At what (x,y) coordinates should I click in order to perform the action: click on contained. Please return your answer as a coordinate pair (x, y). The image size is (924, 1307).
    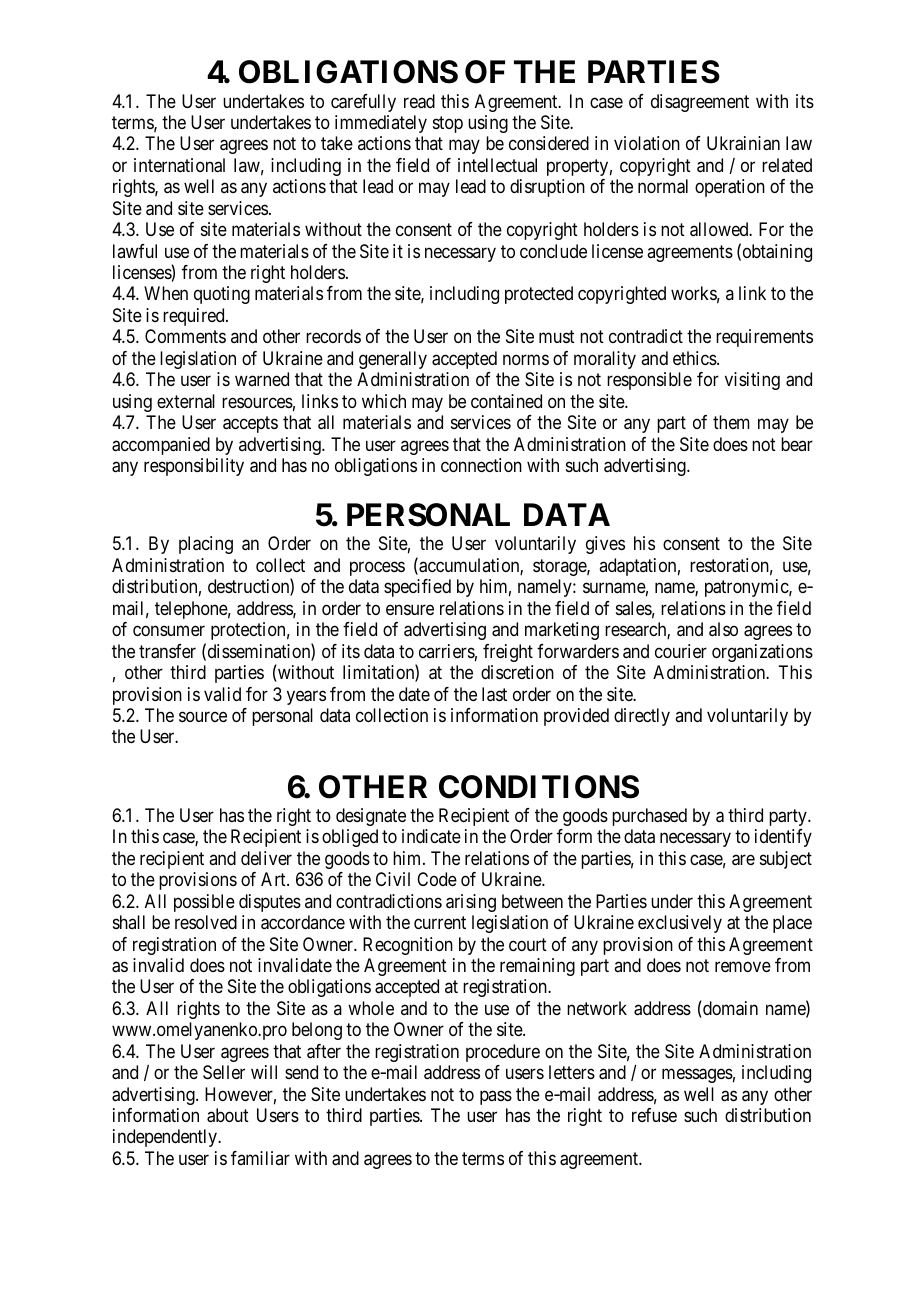
    Looking at the image, I should click on (506, 401).
